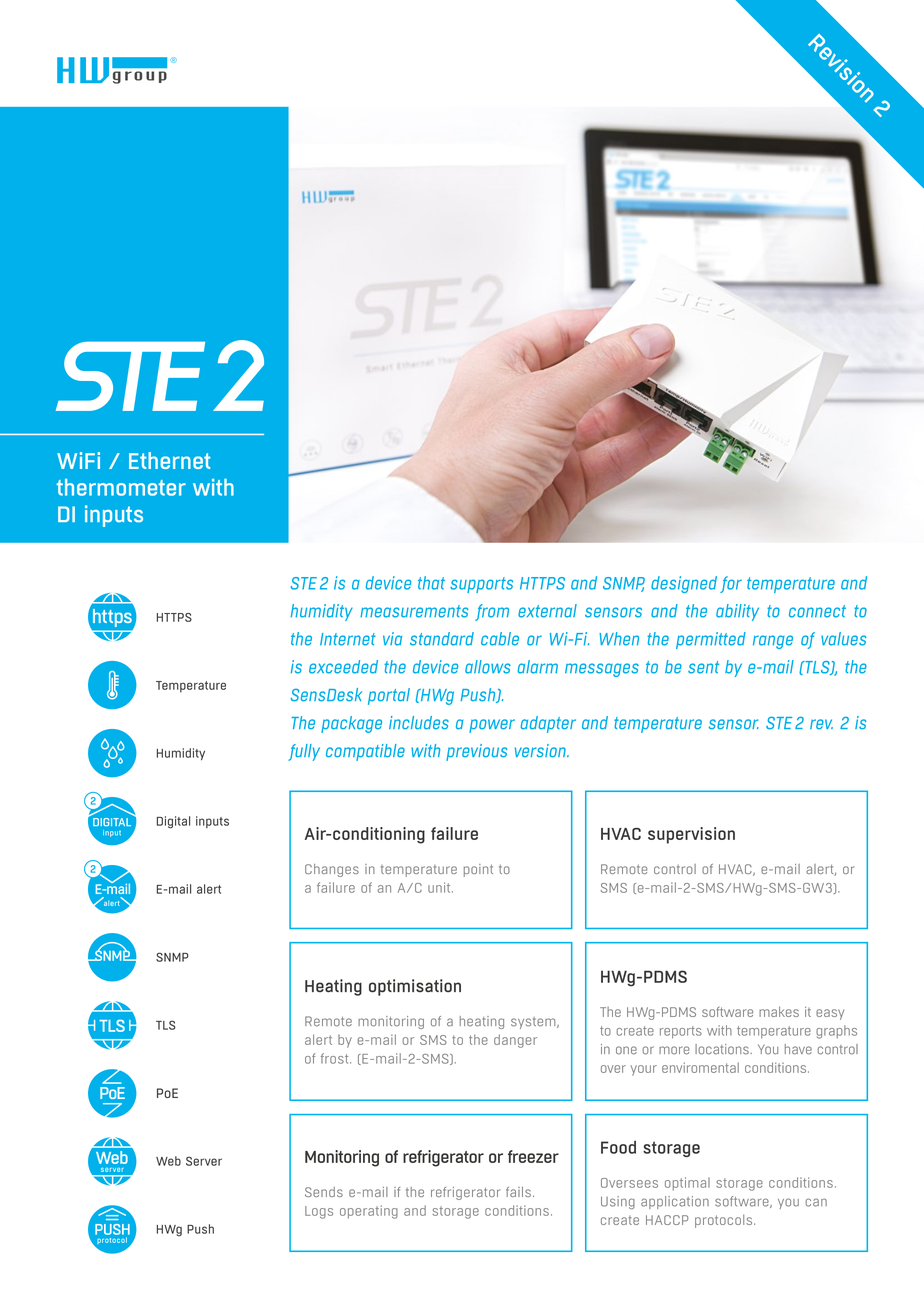  I want to click on Ethernet, so click(170, 460).
